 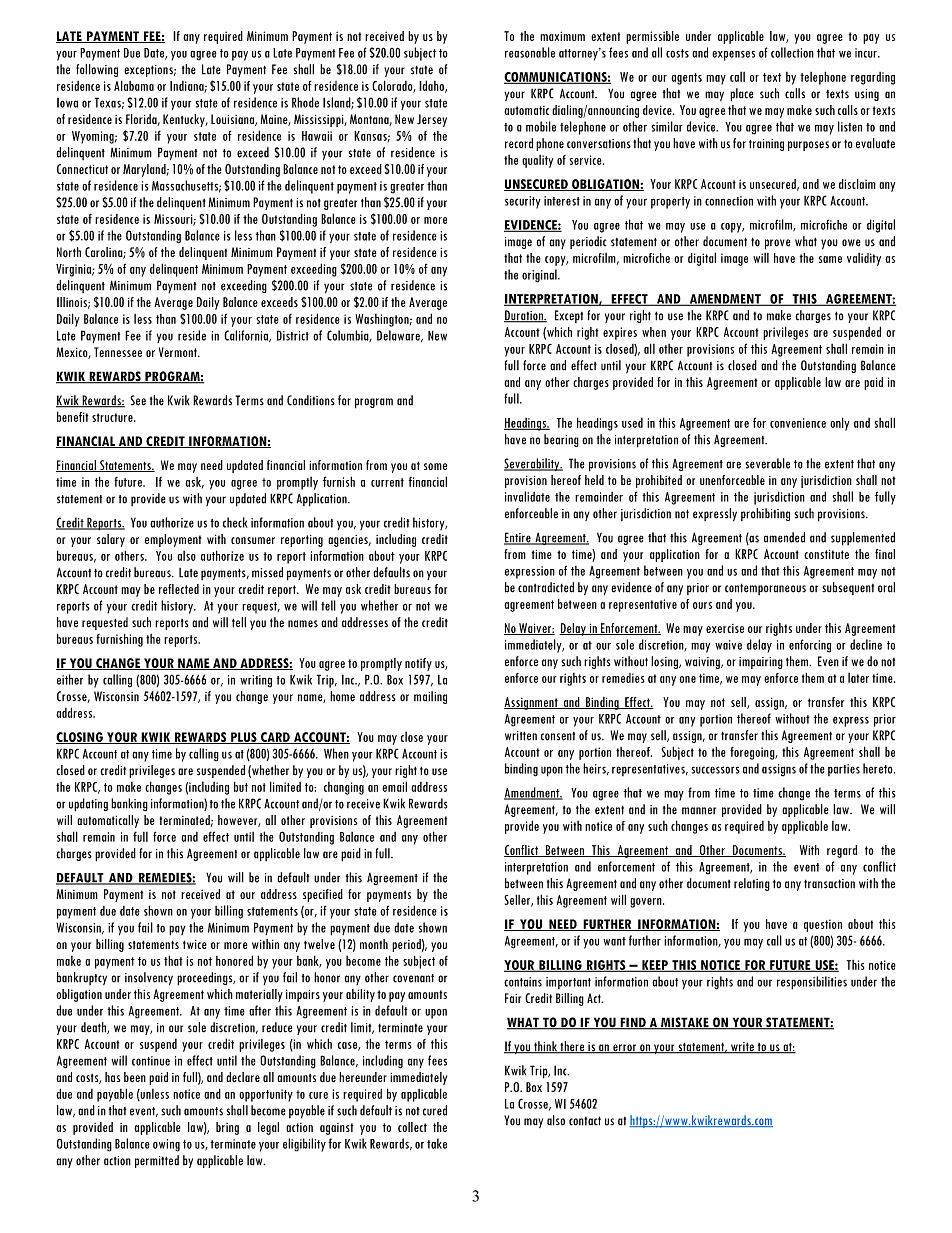 What do you see at coordinates (157, 1161) in the page?
I see `permitted` at bounding box center [157, 1161].
